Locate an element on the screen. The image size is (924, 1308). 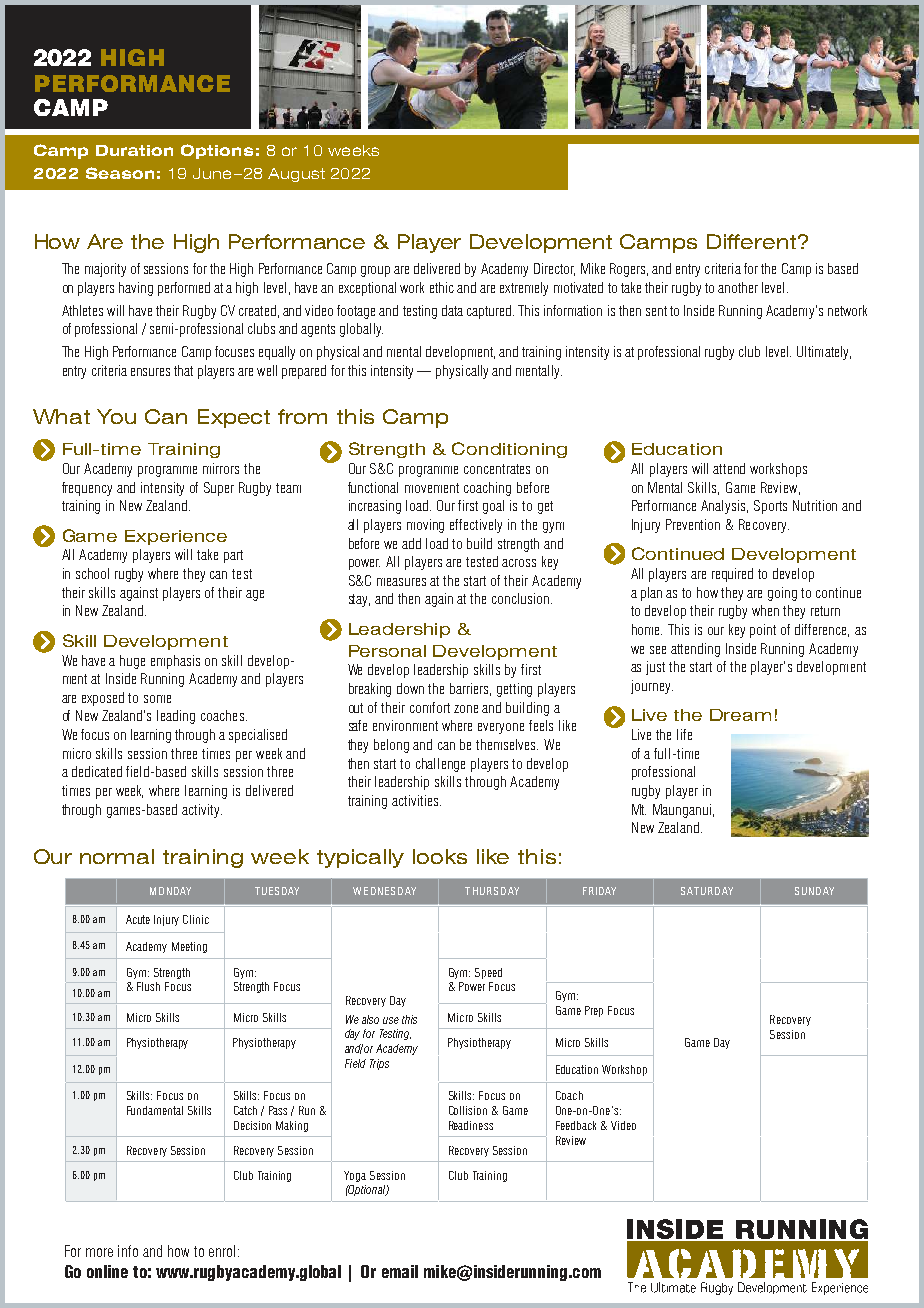
measures is located at coordinates (401, 582).
